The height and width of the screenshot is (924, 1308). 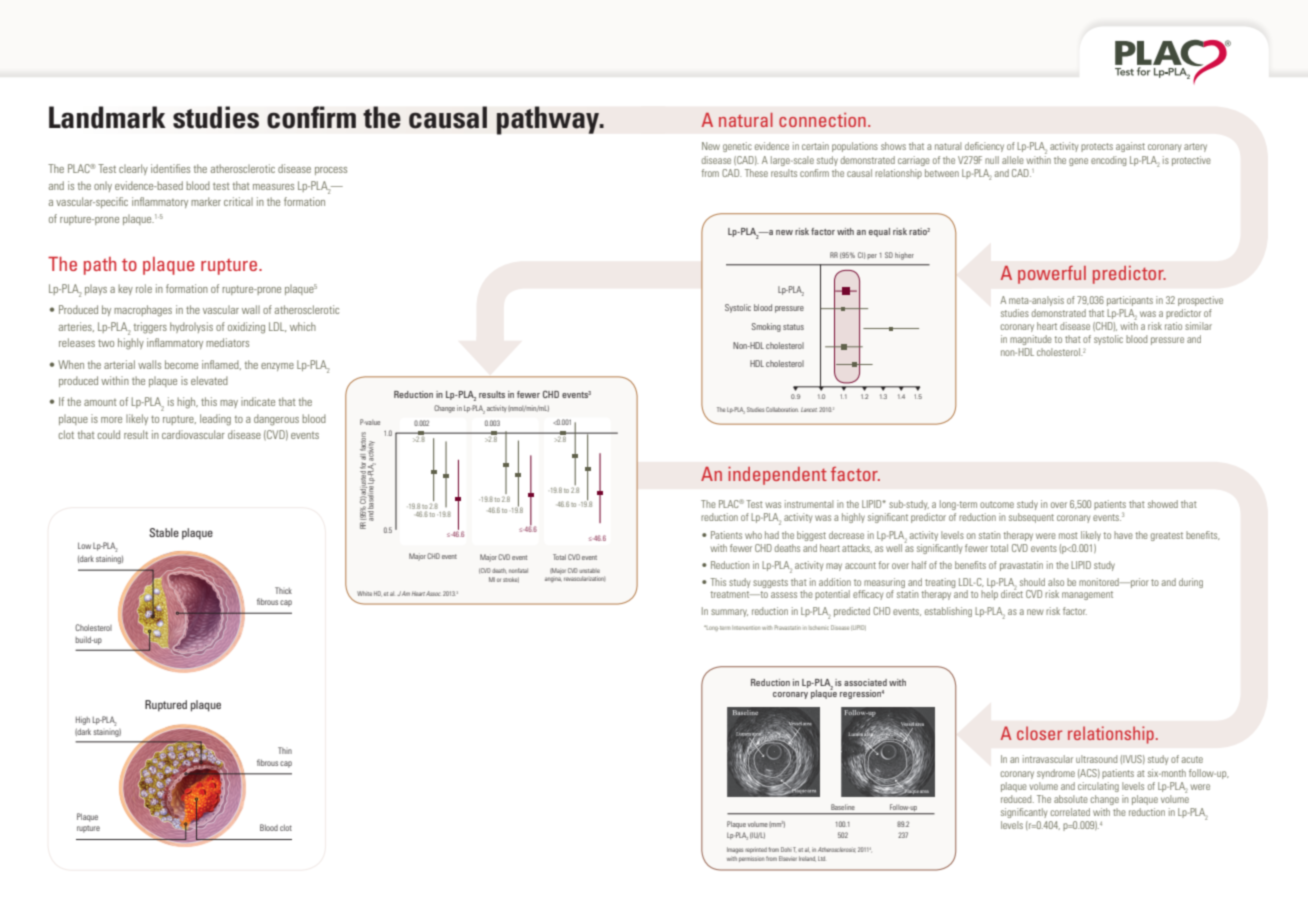 I want to click on protects, so click(x=1097, y=147).
